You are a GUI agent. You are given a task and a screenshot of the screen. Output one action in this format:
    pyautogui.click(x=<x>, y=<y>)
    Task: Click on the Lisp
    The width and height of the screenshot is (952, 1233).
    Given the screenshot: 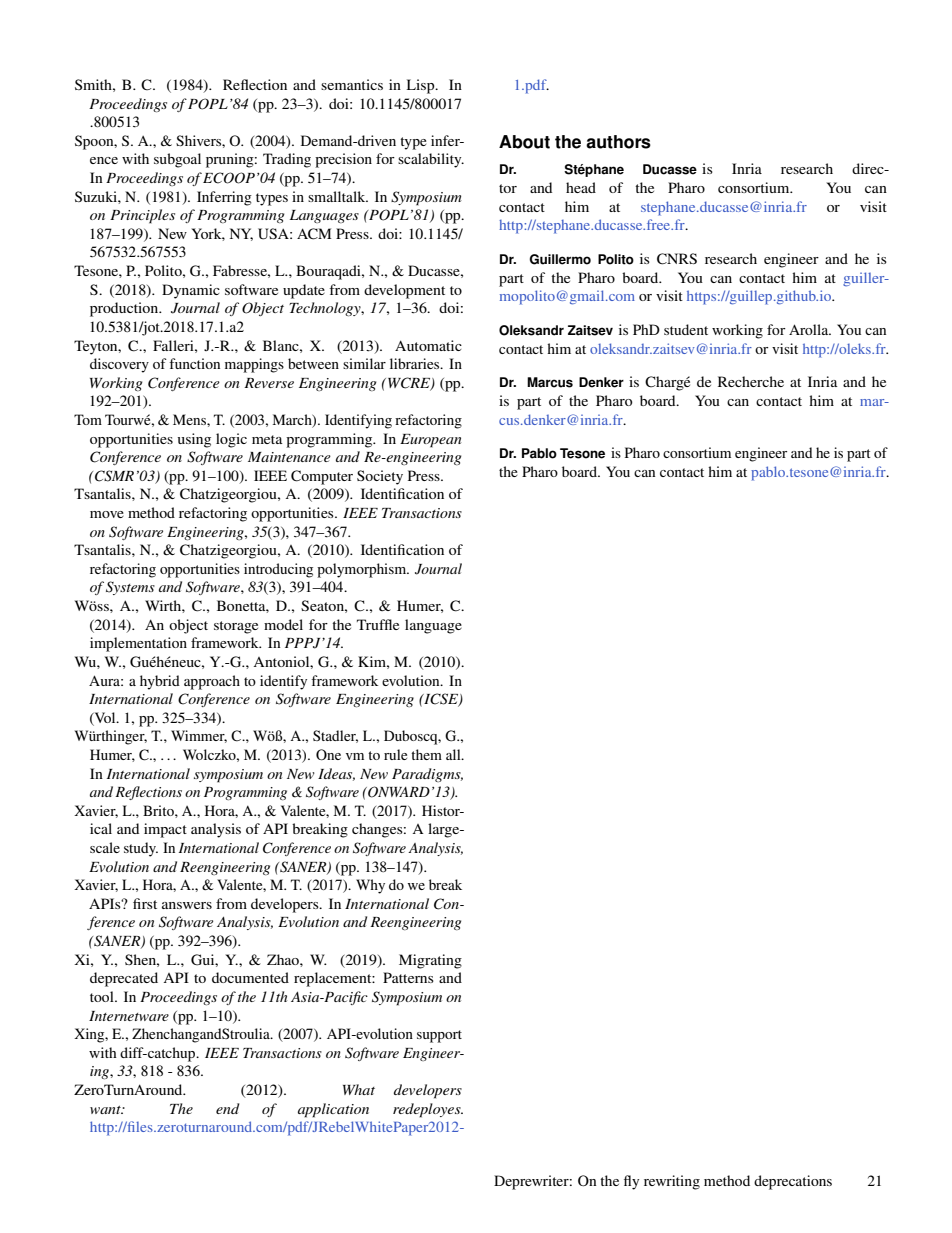 What is the action you would take?
    pyautogui.click(x=422, y=86)
